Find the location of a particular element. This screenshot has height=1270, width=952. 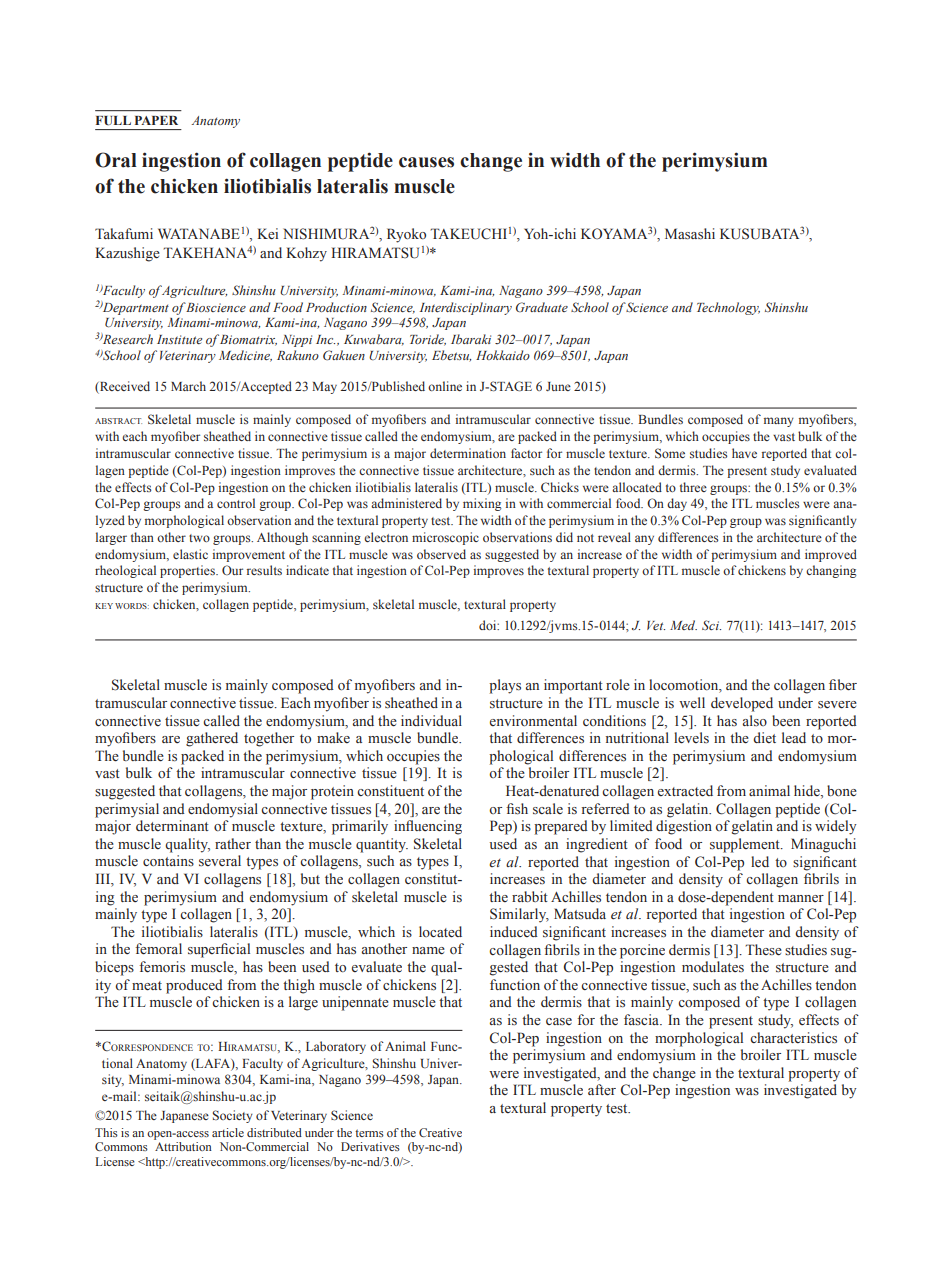

control is located at coordinates (236, 503).
